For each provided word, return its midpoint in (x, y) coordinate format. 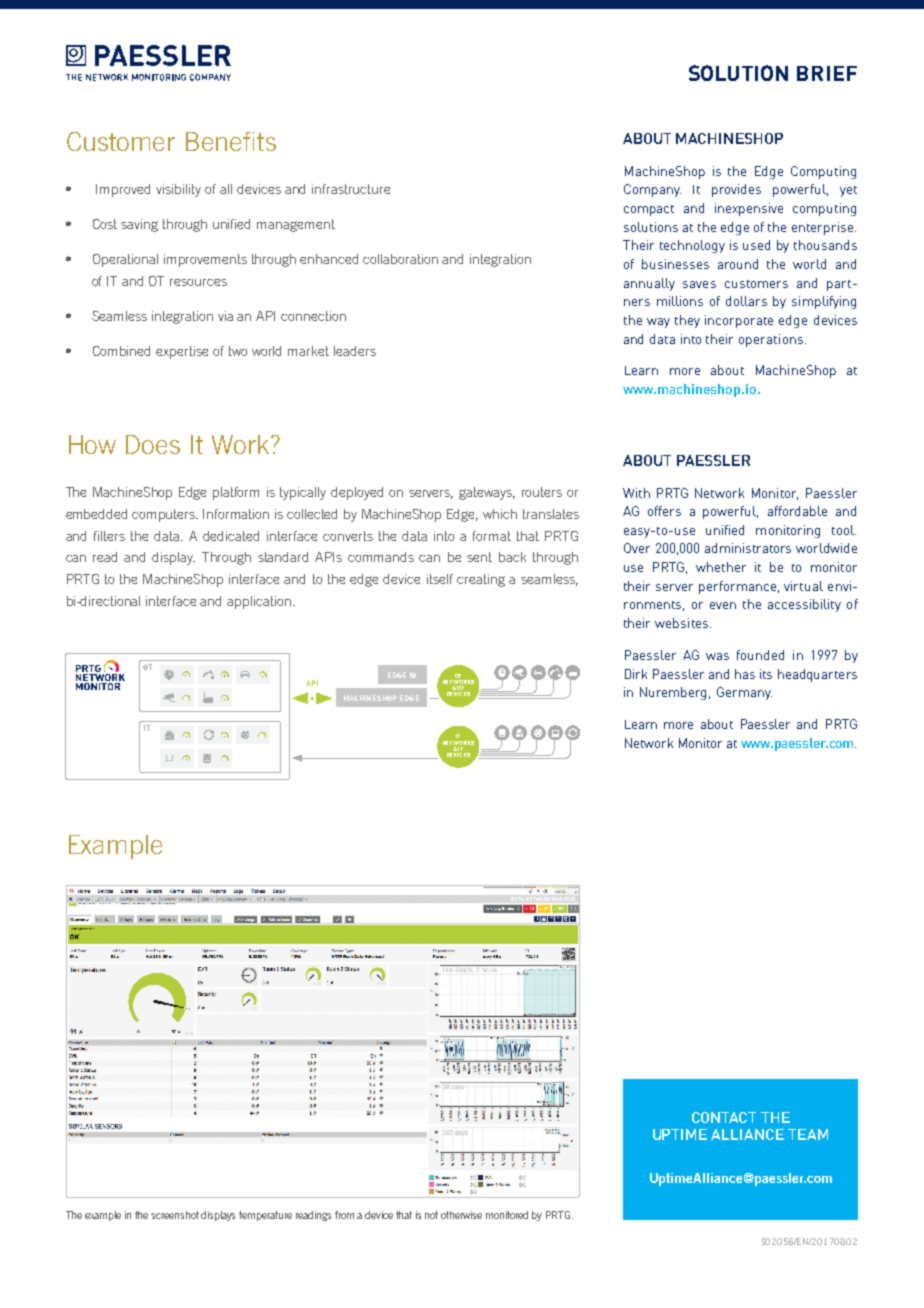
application (260, 602)
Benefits (231, 141)
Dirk (636, 674)
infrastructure (351, 189)
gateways (487, 493)
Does (153, 444)
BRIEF (827, 73)
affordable (797, 511)
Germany (744, 693)
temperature (265, 1216)
